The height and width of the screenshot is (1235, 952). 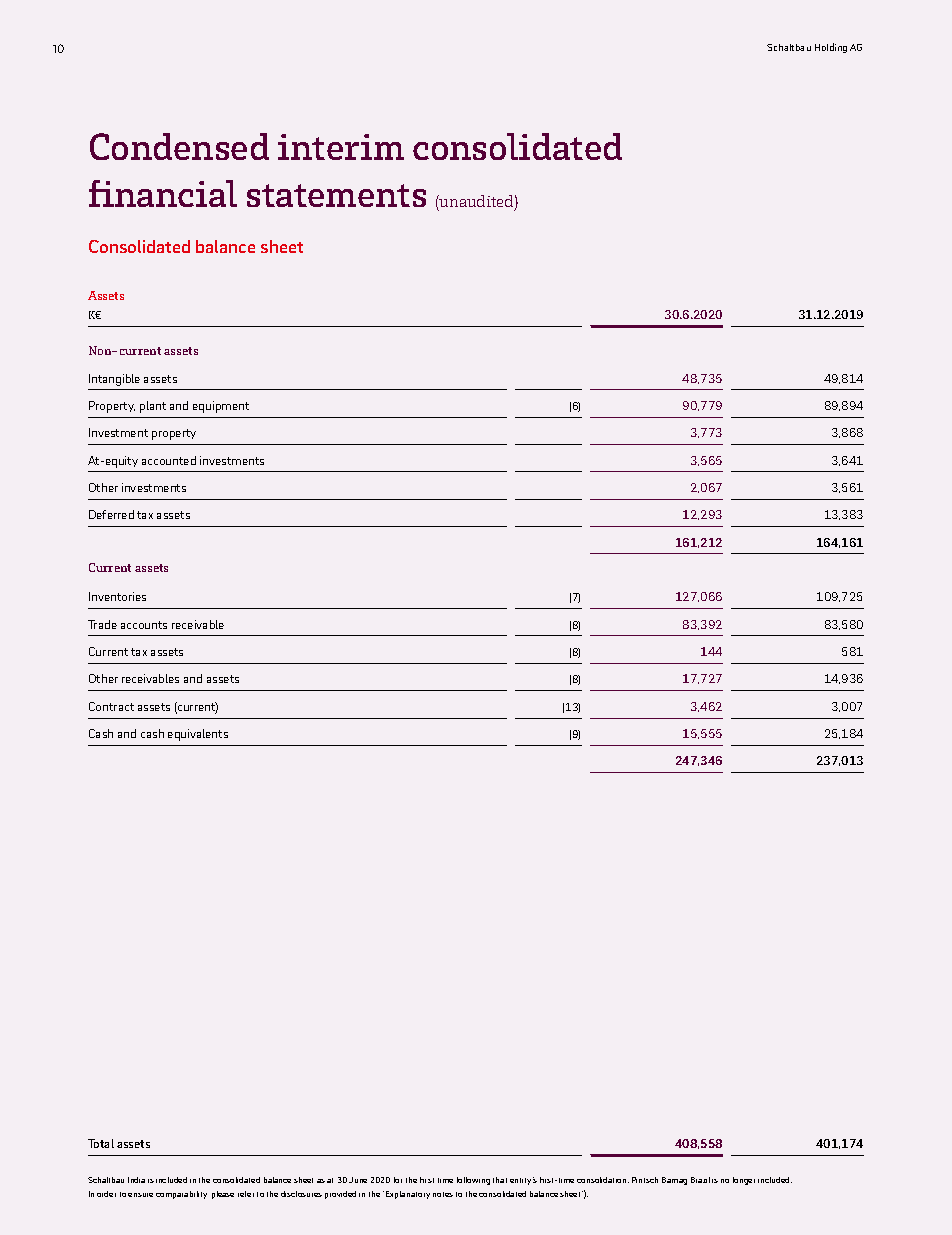 What do you see at coordinates (744, 1181) in the screenshot?
I see `longer` at bounding box center [744, 1181].
